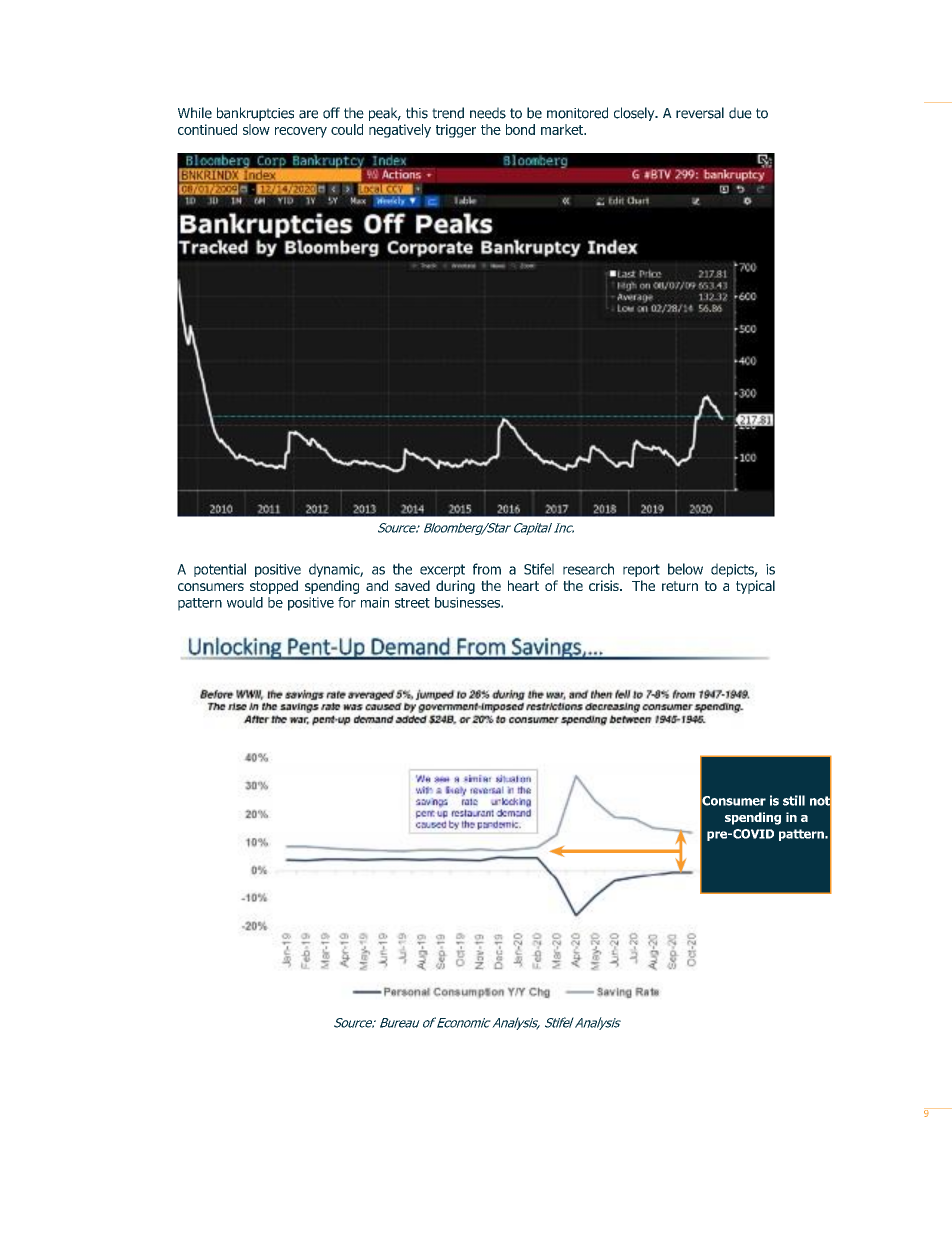  Describe the element at coordinates (740, 113) in the screenshot. I see `due` at that location.
